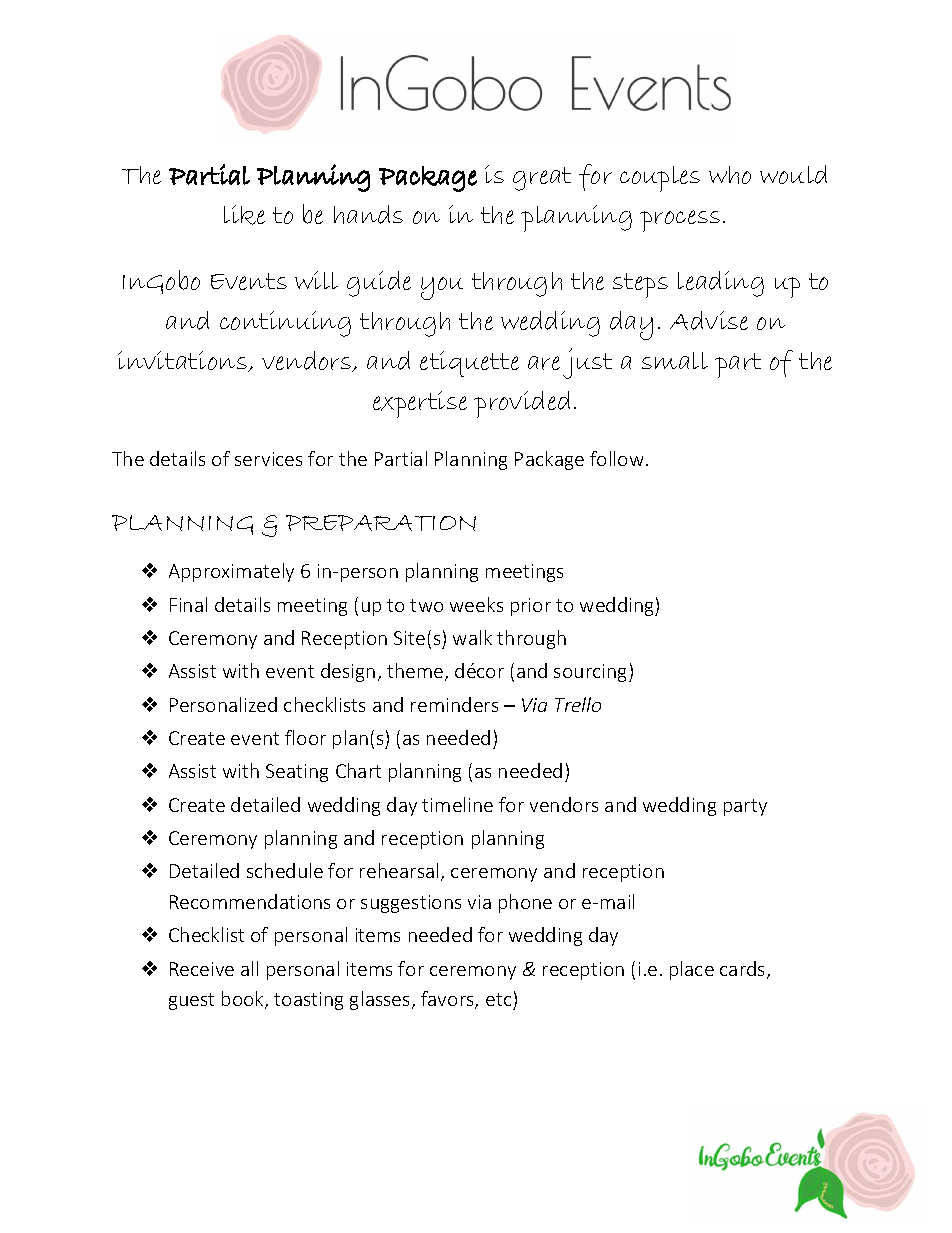  I want to click on sourcing, so click(592, 673).
